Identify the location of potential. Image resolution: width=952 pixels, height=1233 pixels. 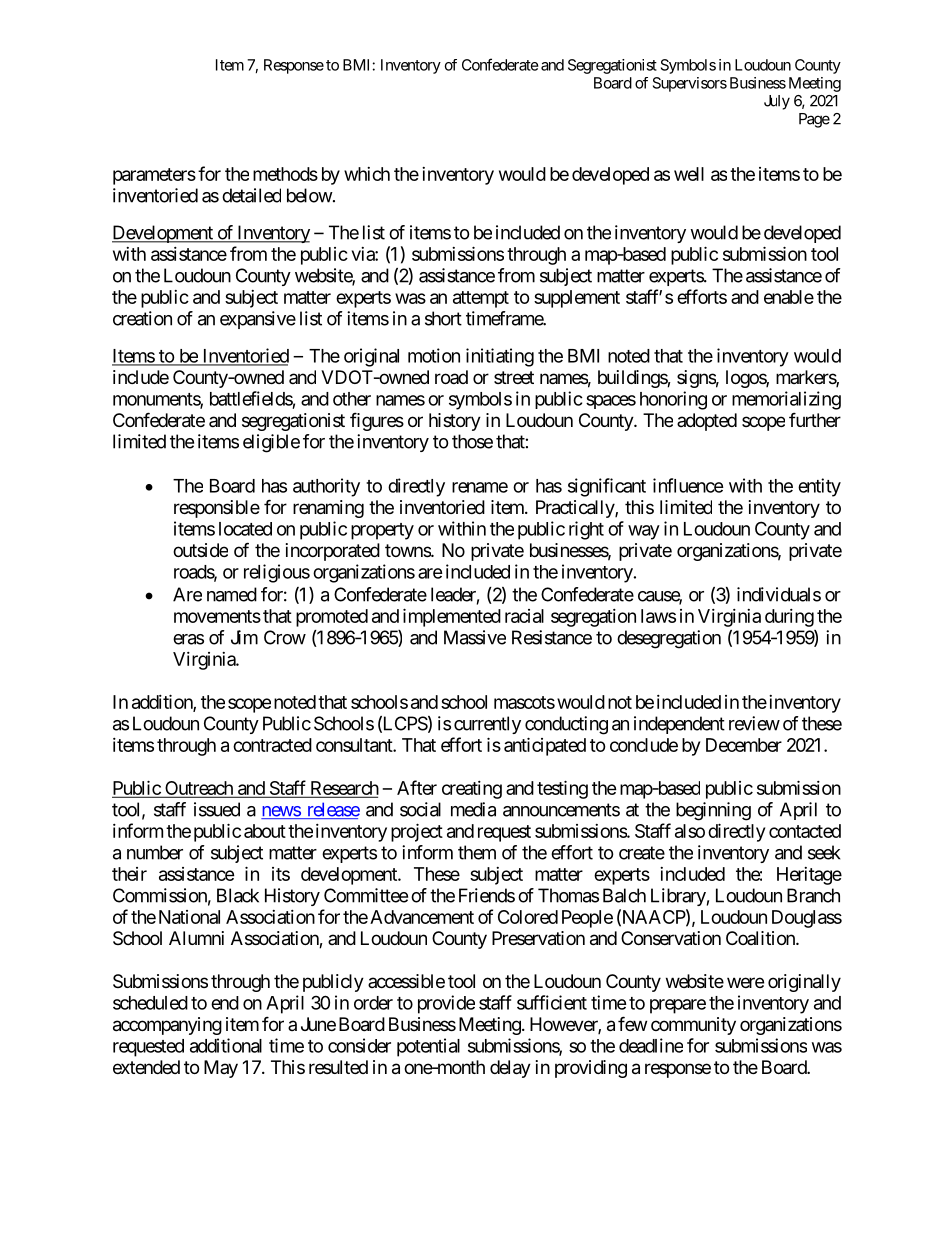
(428, 1047).
